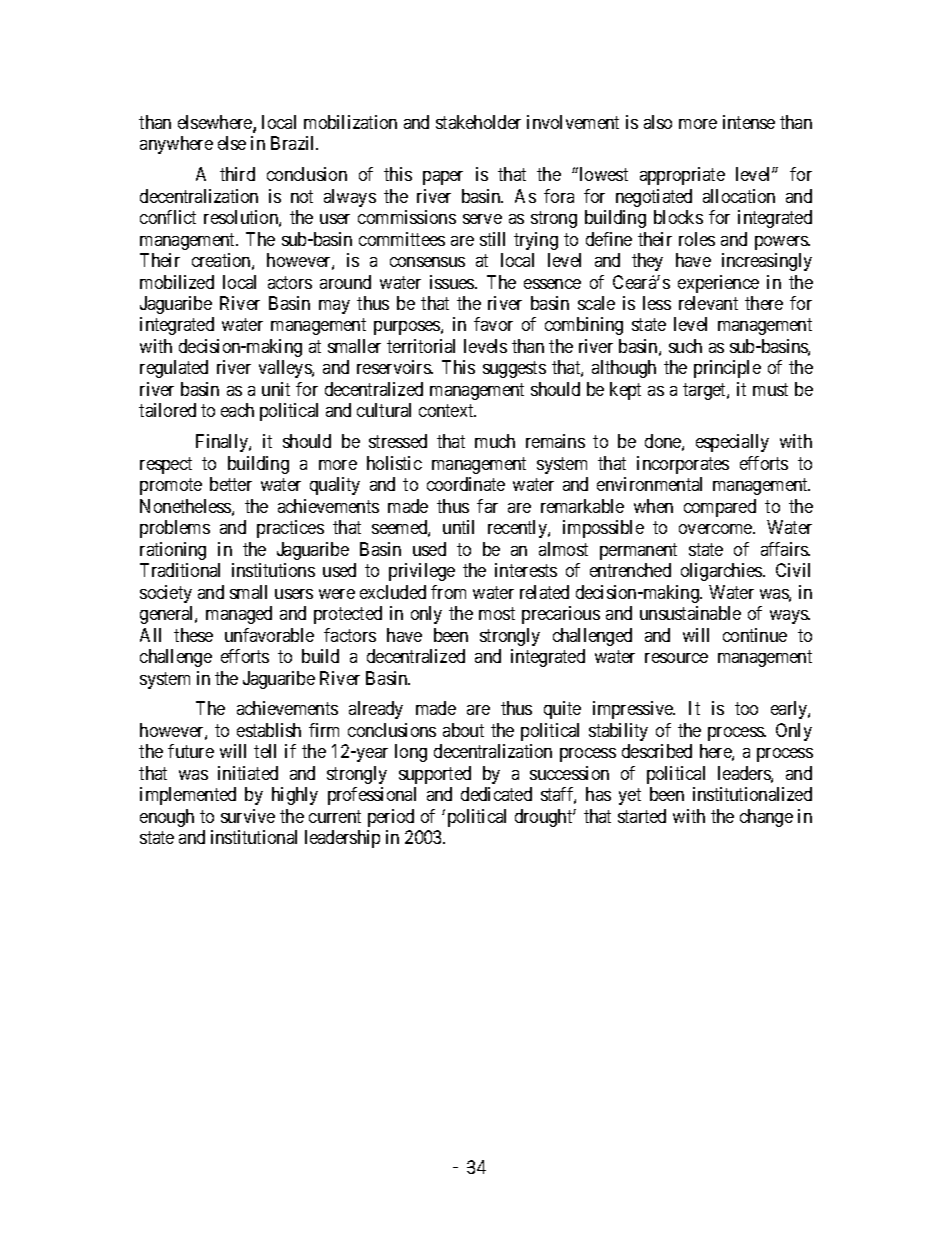  What do you see at coordinates (478, 122) in the document?
I see `stakeholder` at bounding box center [478, 122].
